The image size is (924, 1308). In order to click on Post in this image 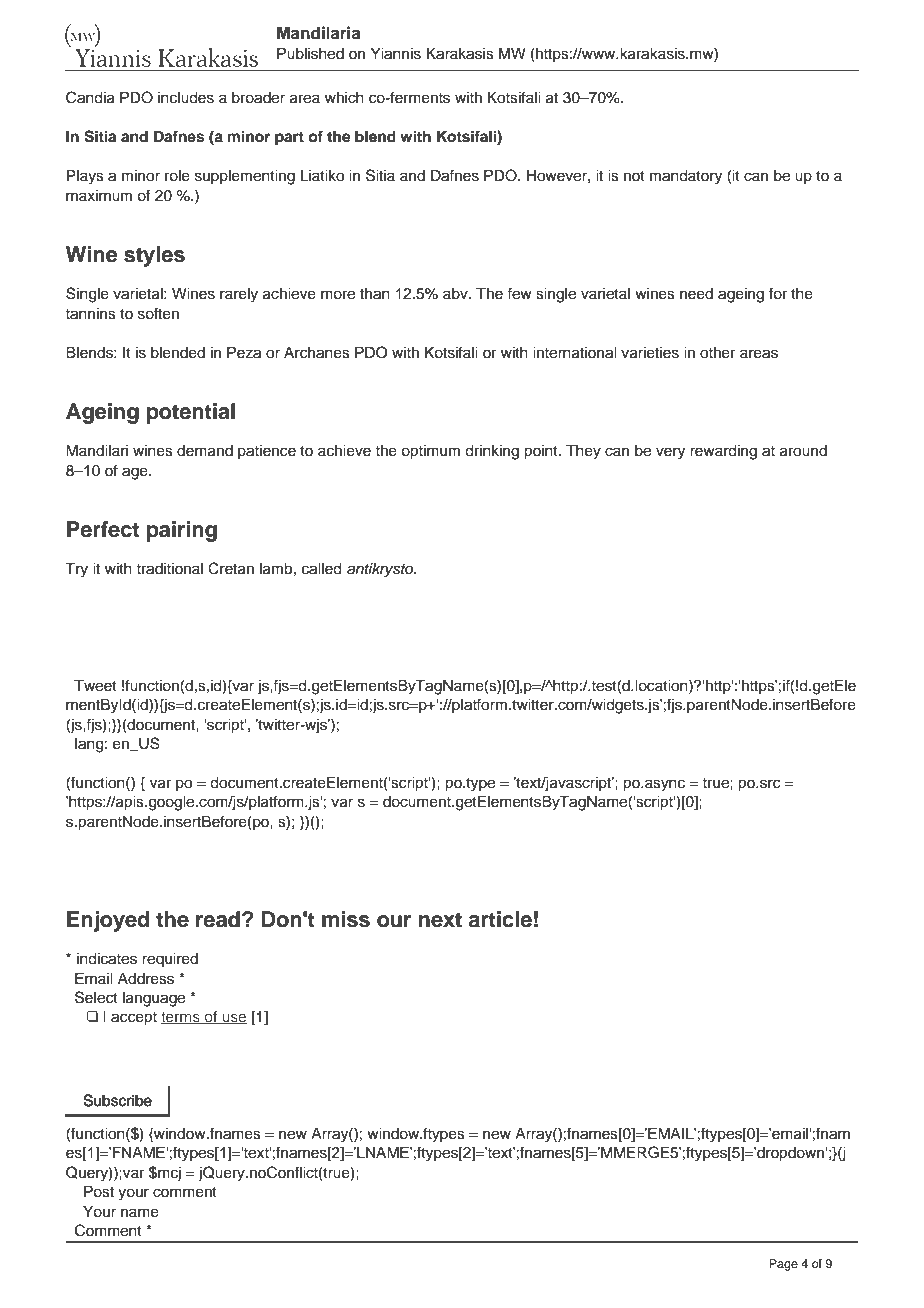, I will do `click(99, 1192)`.
